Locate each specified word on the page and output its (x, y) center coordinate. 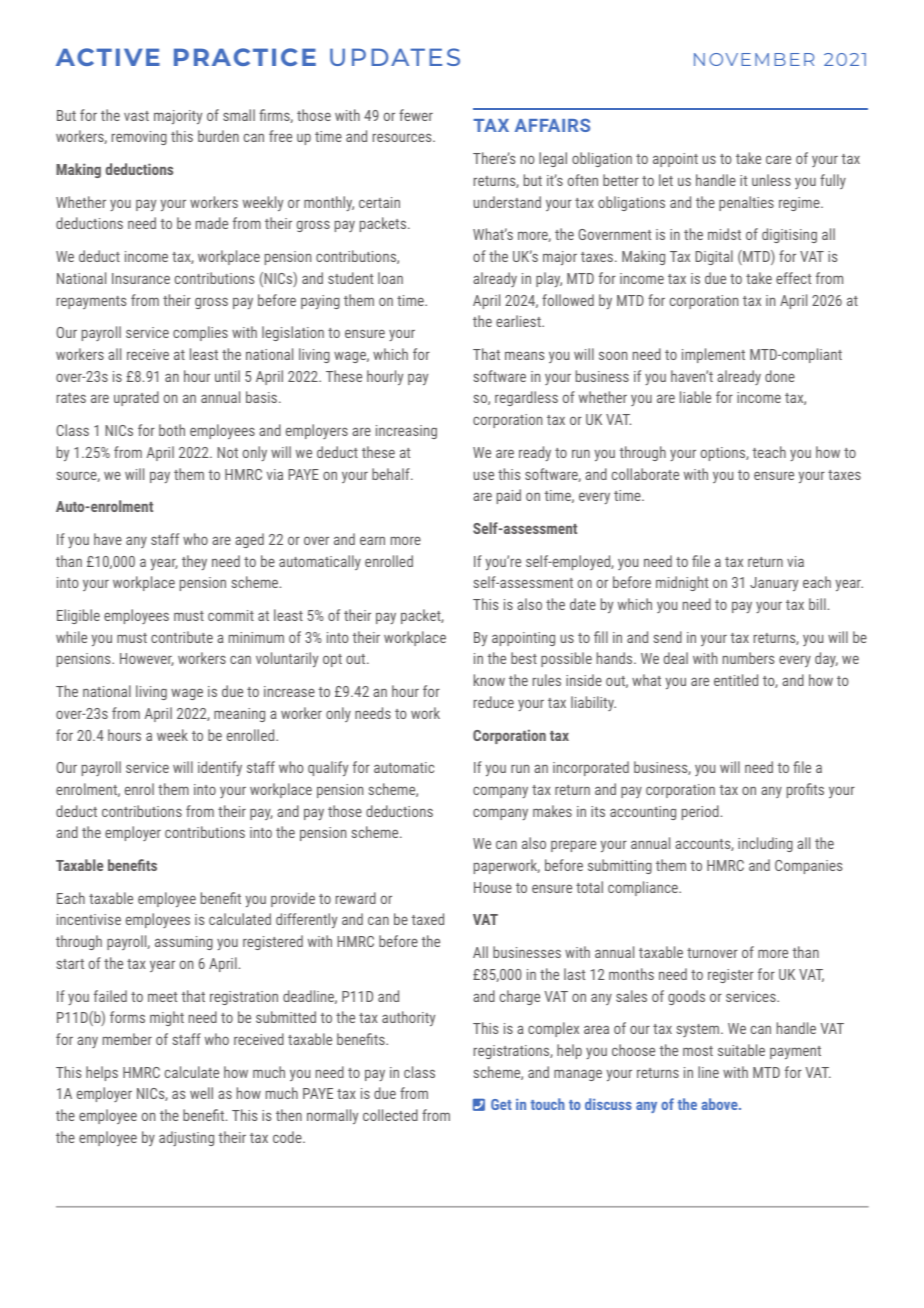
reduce (494, 702)
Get (501, 1104)
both (172, 430)
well (201, 1093)
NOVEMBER (754, 59)
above (720, 1104)
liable (695, 397)
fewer (416, 115)
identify (220, 768)
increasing (406, 432)
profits (805, 790)
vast (136, 116)
